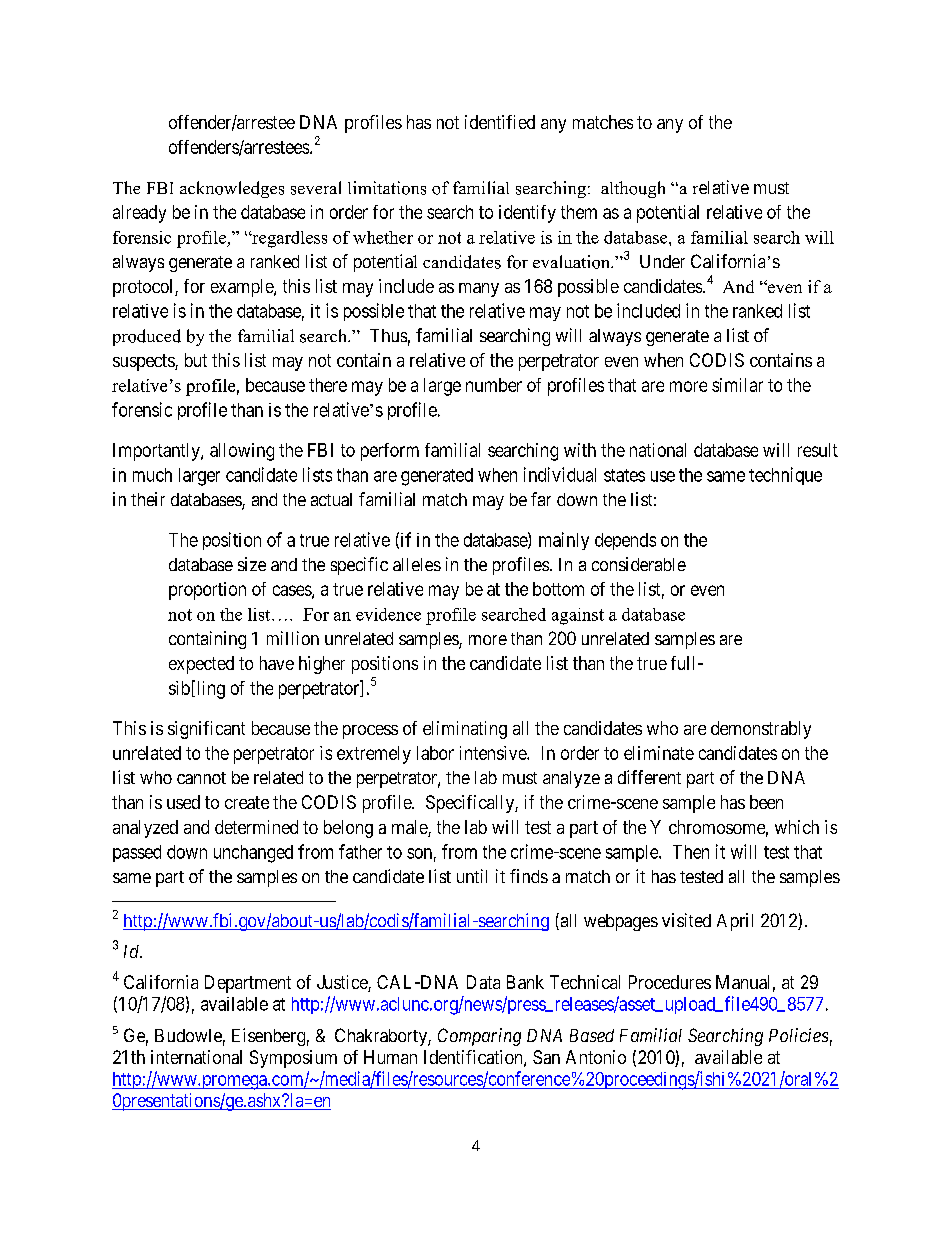  Describe the element at coordinates (417, 564) in the document. I see `alleles` at that location.
